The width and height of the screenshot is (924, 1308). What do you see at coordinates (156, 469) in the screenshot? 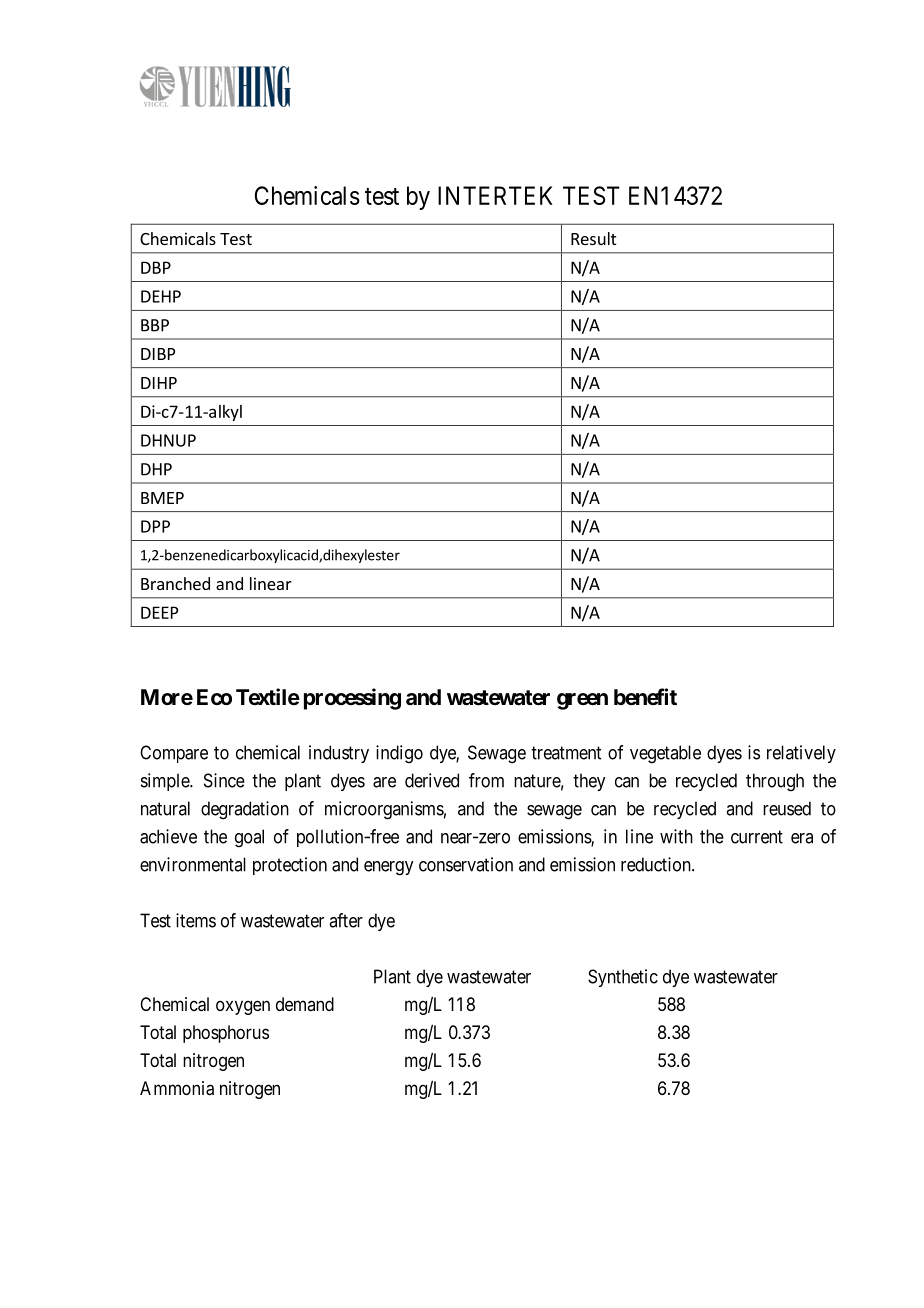
I see `DHP` at bounding box center [156, 469].
